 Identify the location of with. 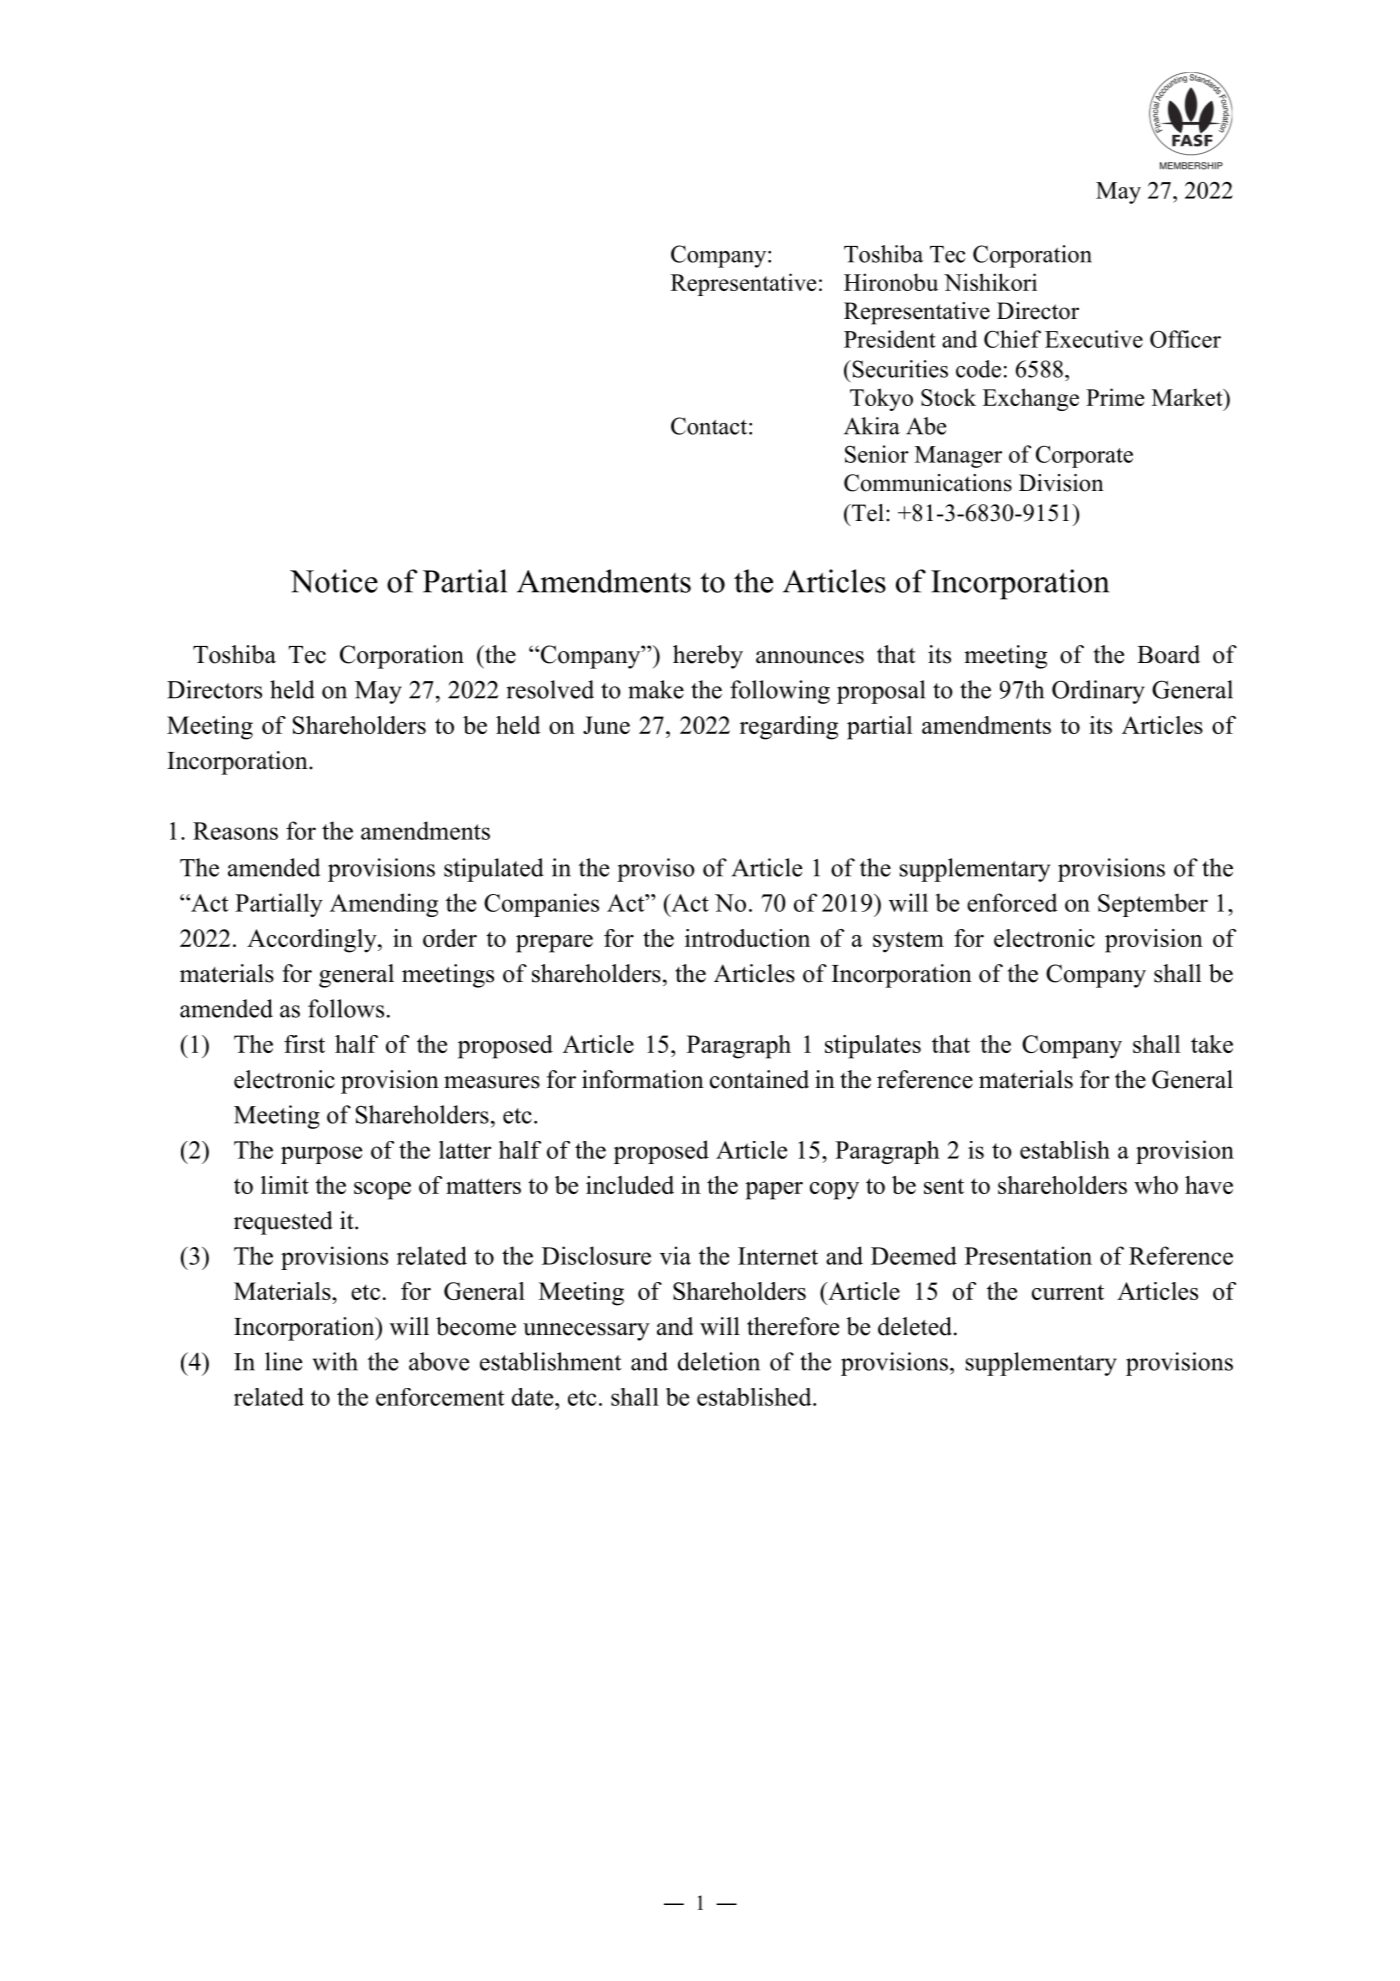
(335, 1361).
